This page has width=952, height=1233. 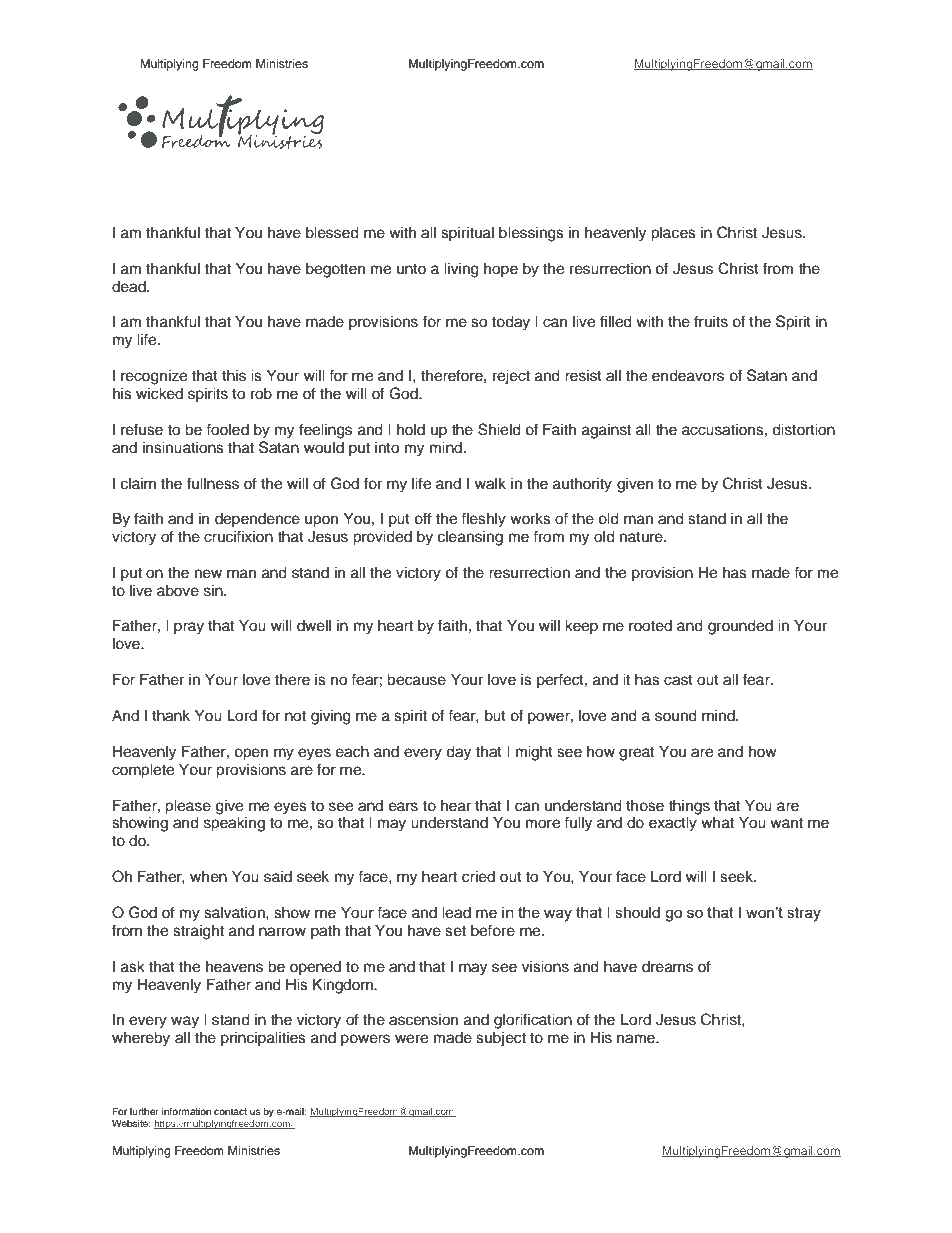 What do you see at coordinates (130, 287) in the page?
I see `dead` at bounding box center [130, 287].
